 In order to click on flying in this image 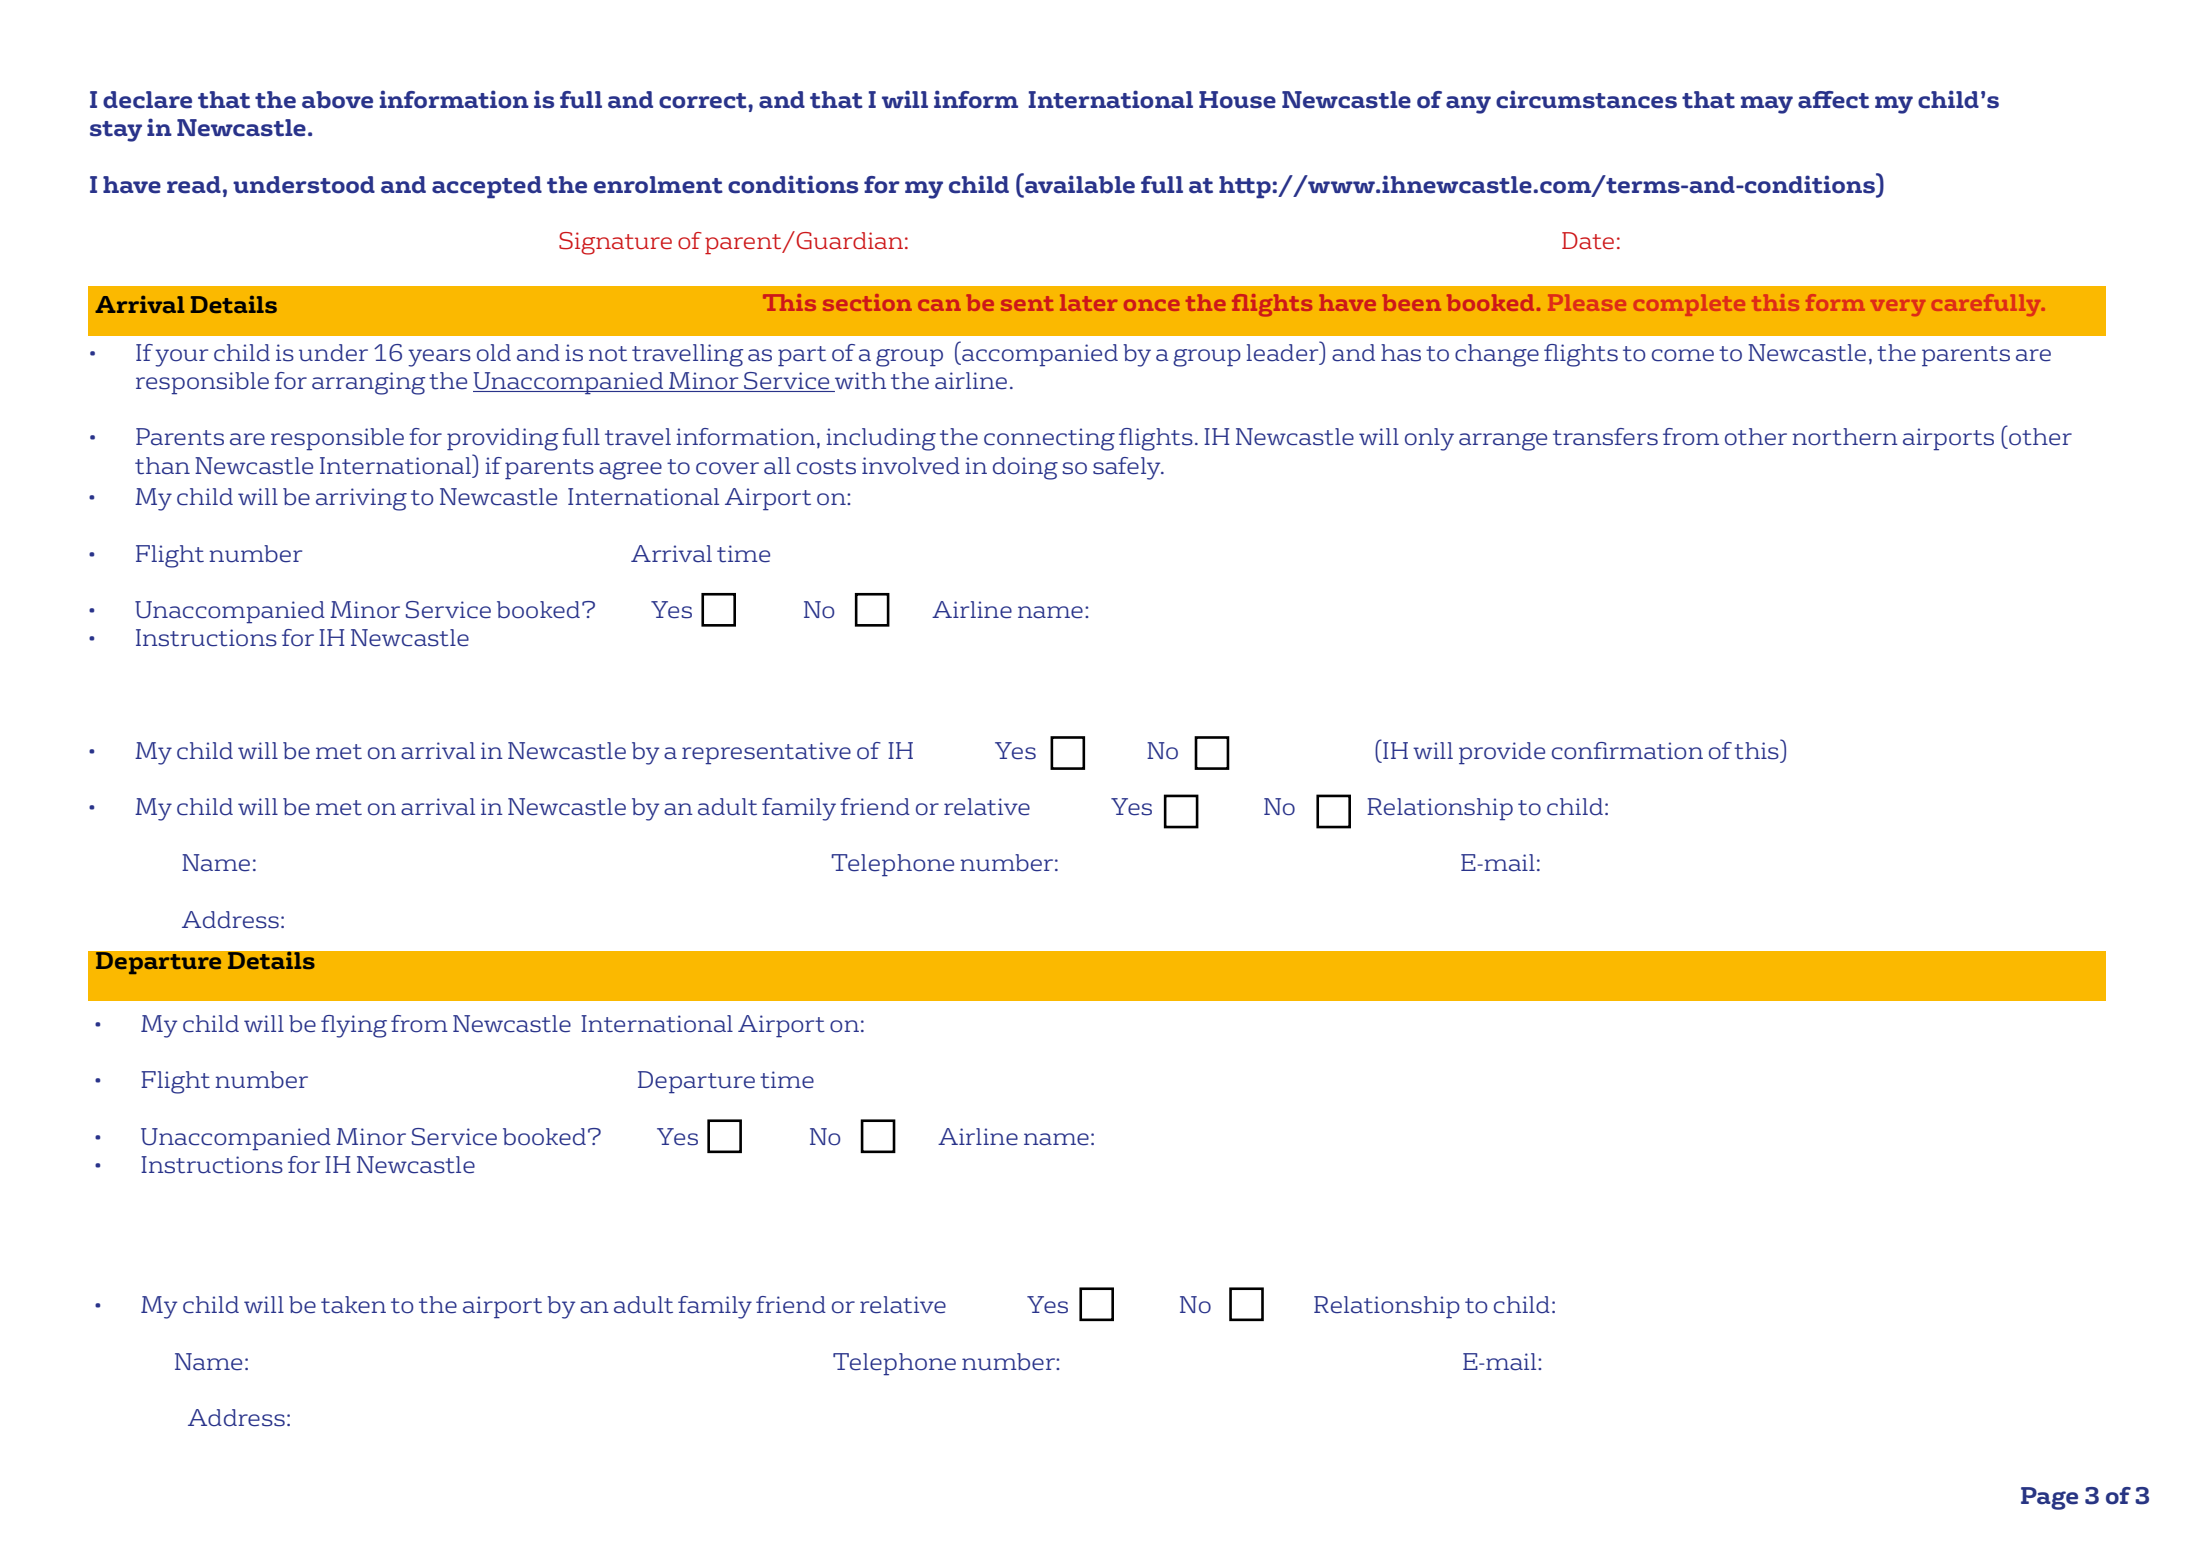, I will do `click(354, 1026)`.
